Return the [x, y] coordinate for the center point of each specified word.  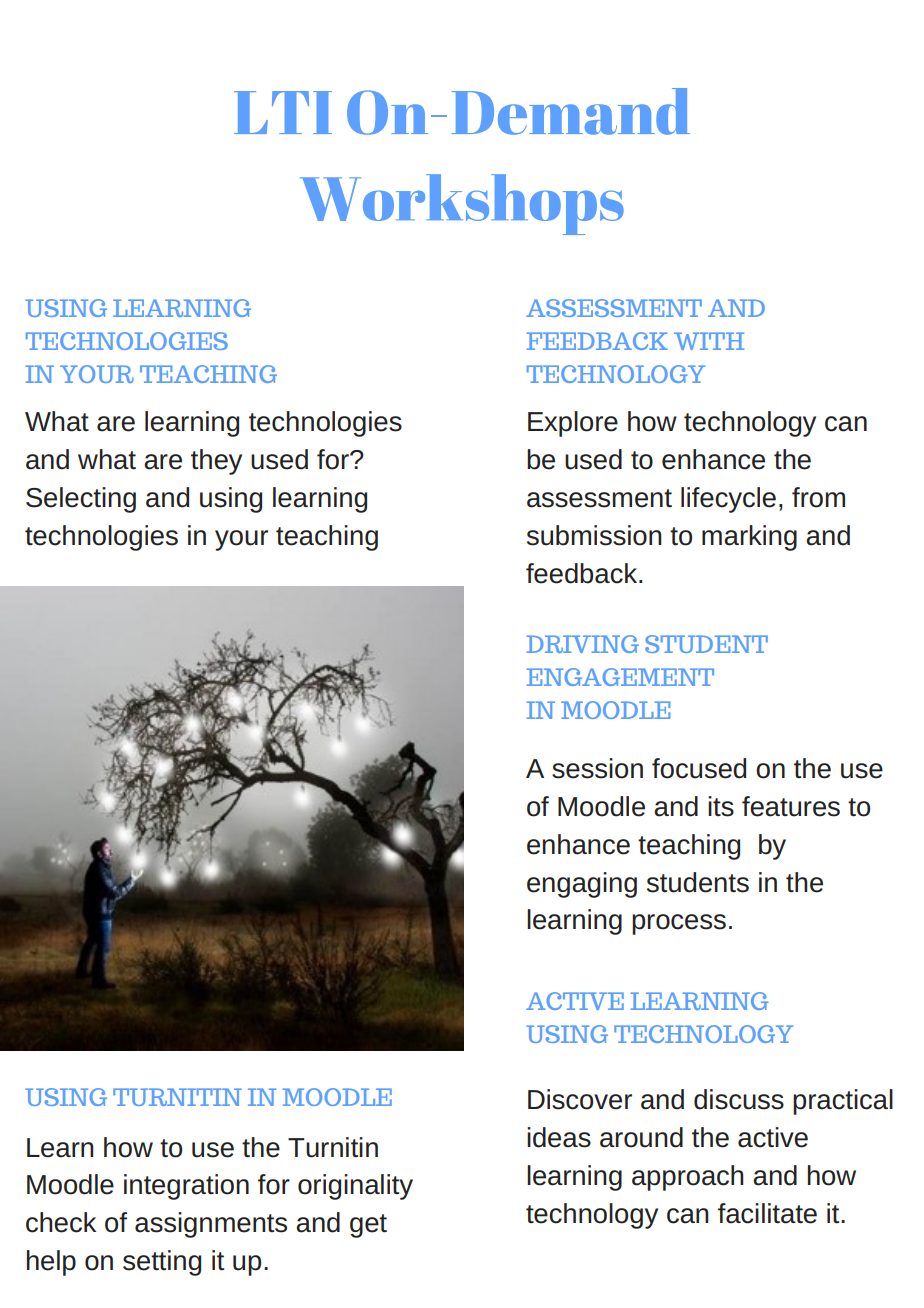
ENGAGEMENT [620, 677]
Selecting [81, 500]
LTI [283, 112]
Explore [573, 424]
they [216, 462]
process [679, 924]
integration [186, 1187]
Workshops [462, 204]
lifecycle [728, 500]
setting [162, 1263]
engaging [582, 885]
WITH [709, 341]
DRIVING [583, 644]
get [368, 1226]
